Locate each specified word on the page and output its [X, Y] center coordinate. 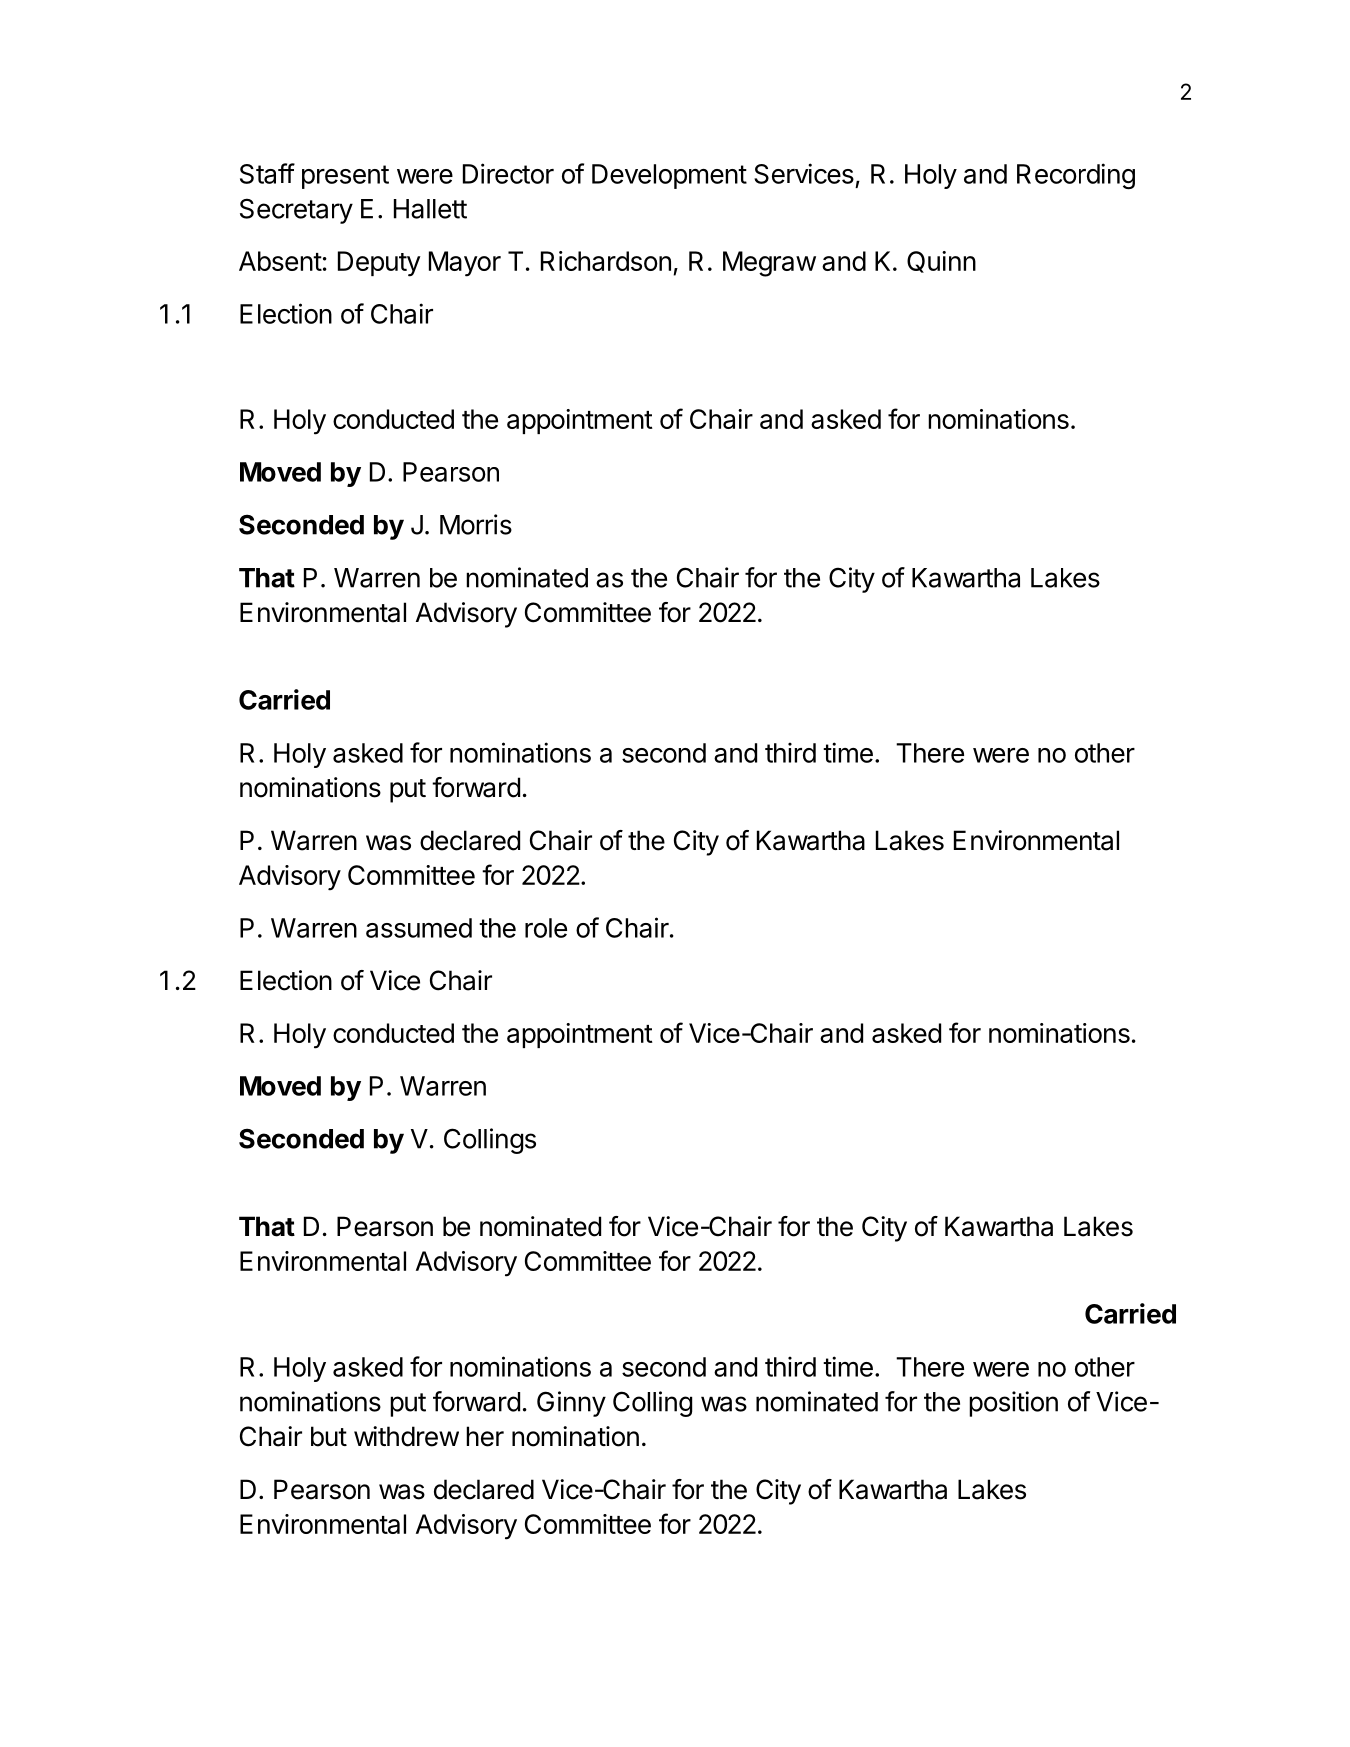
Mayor [465, 264]
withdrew [406, 1436]
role [546, 928]
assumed [419, 928]
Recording [1076, 176]
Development [669, 176]
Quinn [941, 262]
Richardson [606, 261]
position [1013, 1404]
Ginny [571, 1404]
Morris [476, 524]
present [345, 177]
